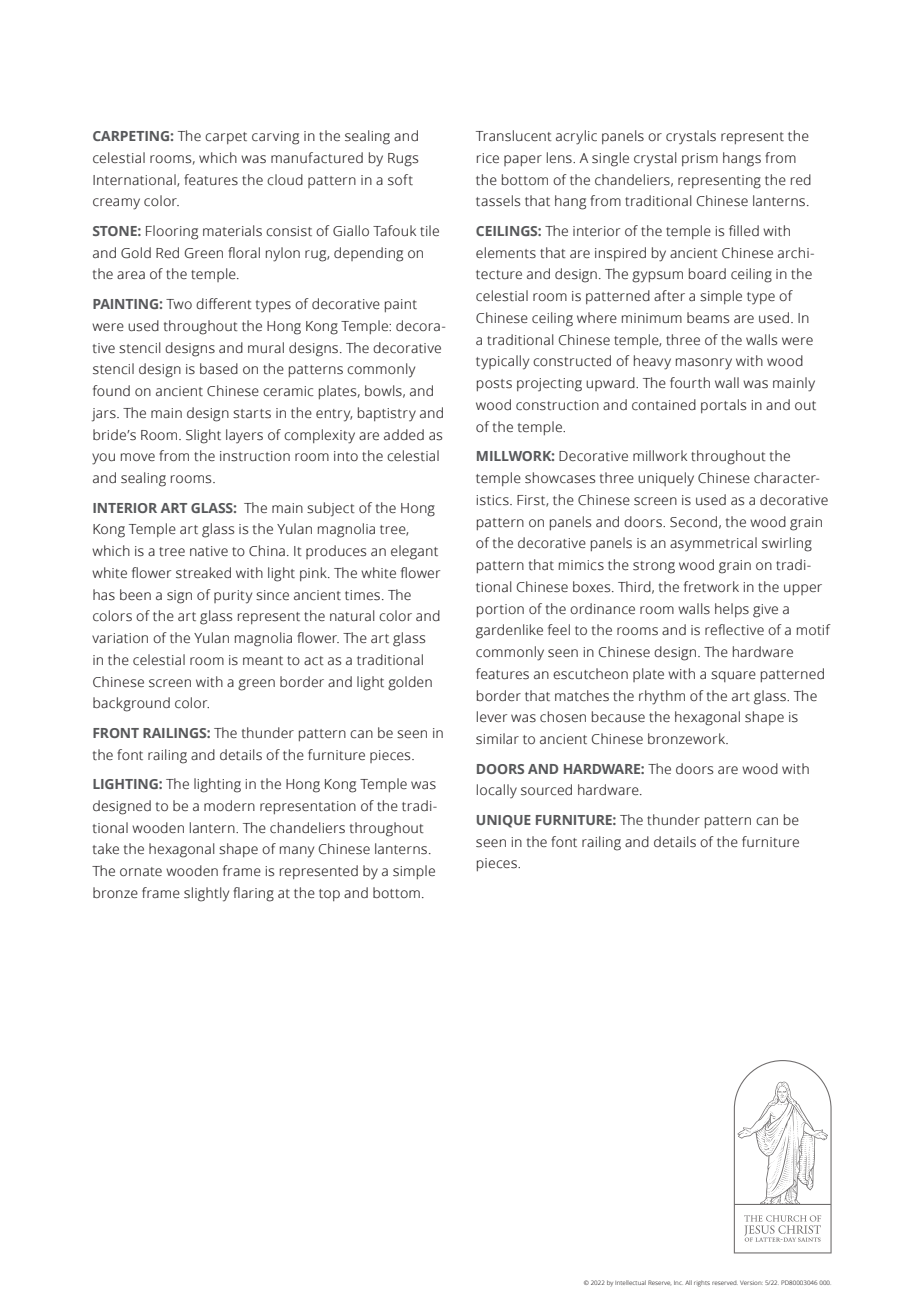 The width and height of the screenshot is (924, 1308). I want to click on prism, so click(700, 159).
